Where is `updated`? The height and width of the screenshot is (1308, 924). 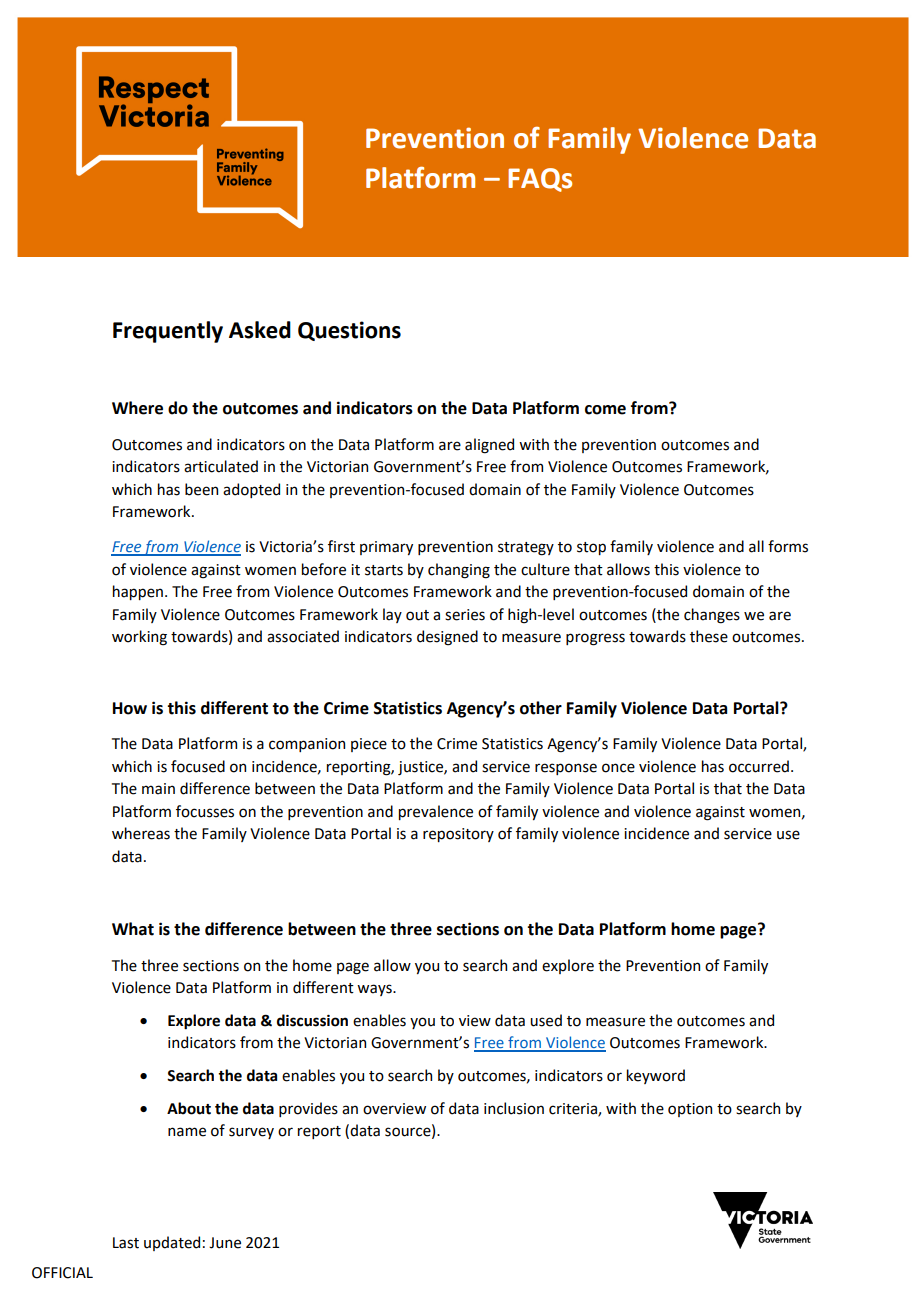
updated is located at coordinates (172, 1243).
